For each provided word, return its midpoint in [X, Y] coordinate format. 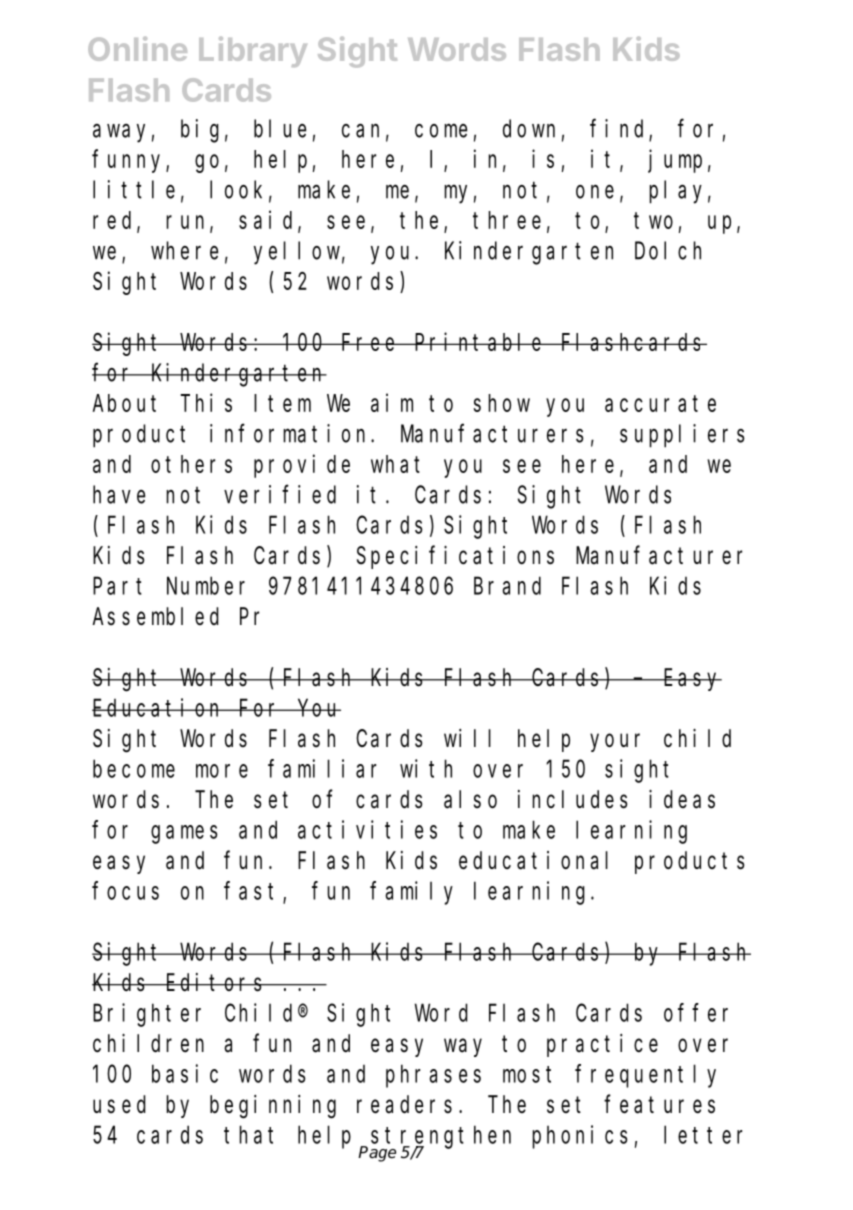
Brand [507, 586]
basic [185, 1073]
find [620, 129]
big [200, 131]
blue [280, 128]
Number [206, 586]
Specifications [455, 557]
